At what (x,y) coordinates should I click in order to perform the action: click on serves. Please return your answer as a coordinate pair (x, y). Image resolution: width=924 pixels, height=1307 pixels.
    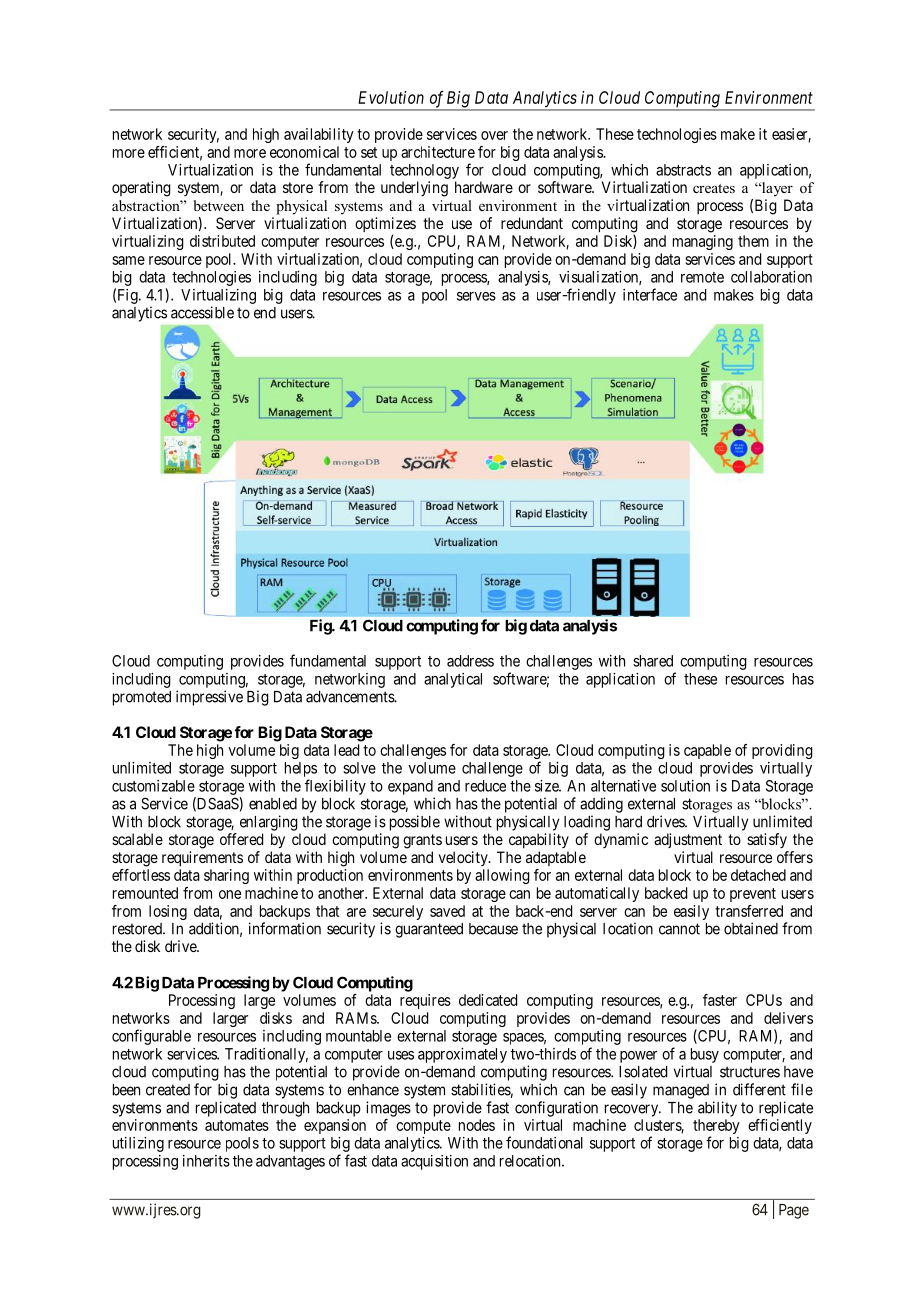
    Looking at the image, I should click on (476, 296).
